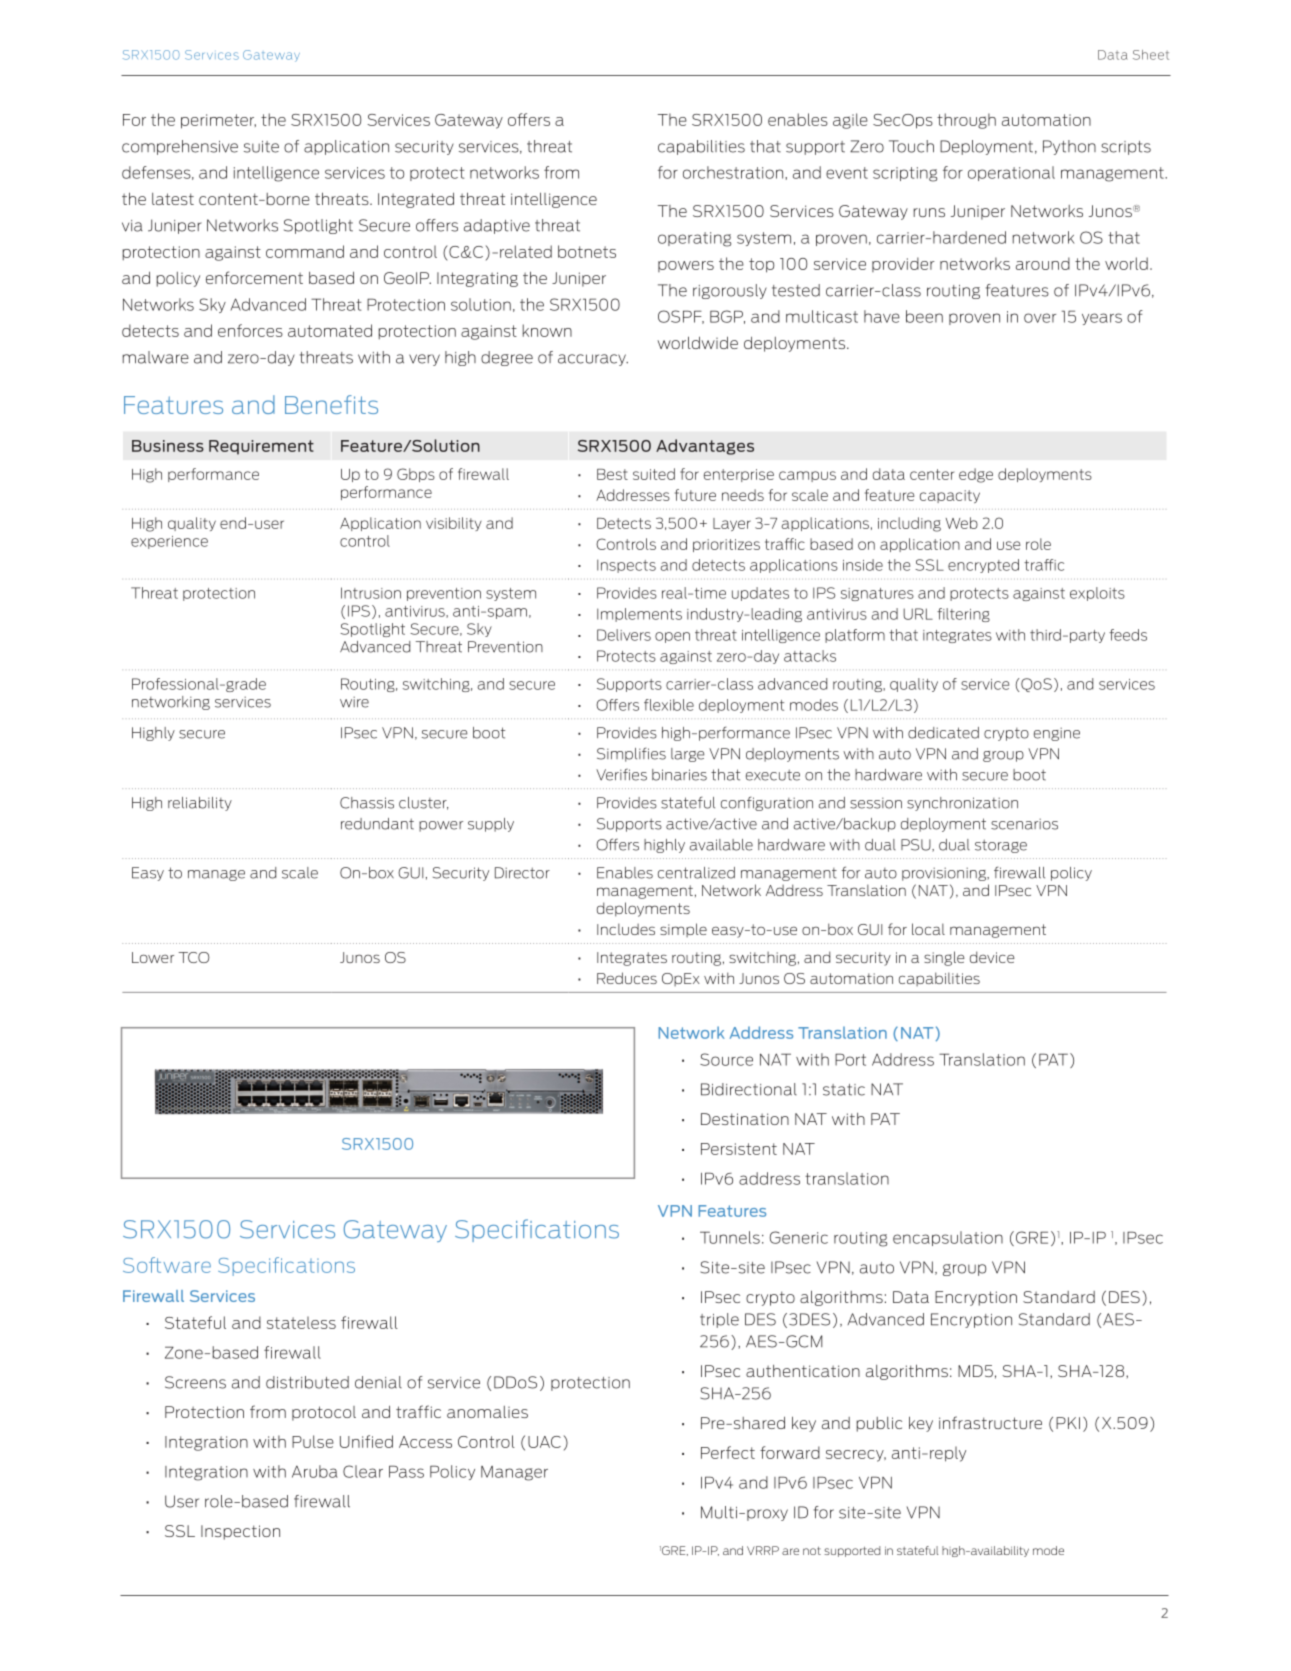 This screenshot has width=1291, height=1671. What do you see at coordinates (261, 447) in the screenshot?
I see `Requirement` at bounding box center [261, 447].
